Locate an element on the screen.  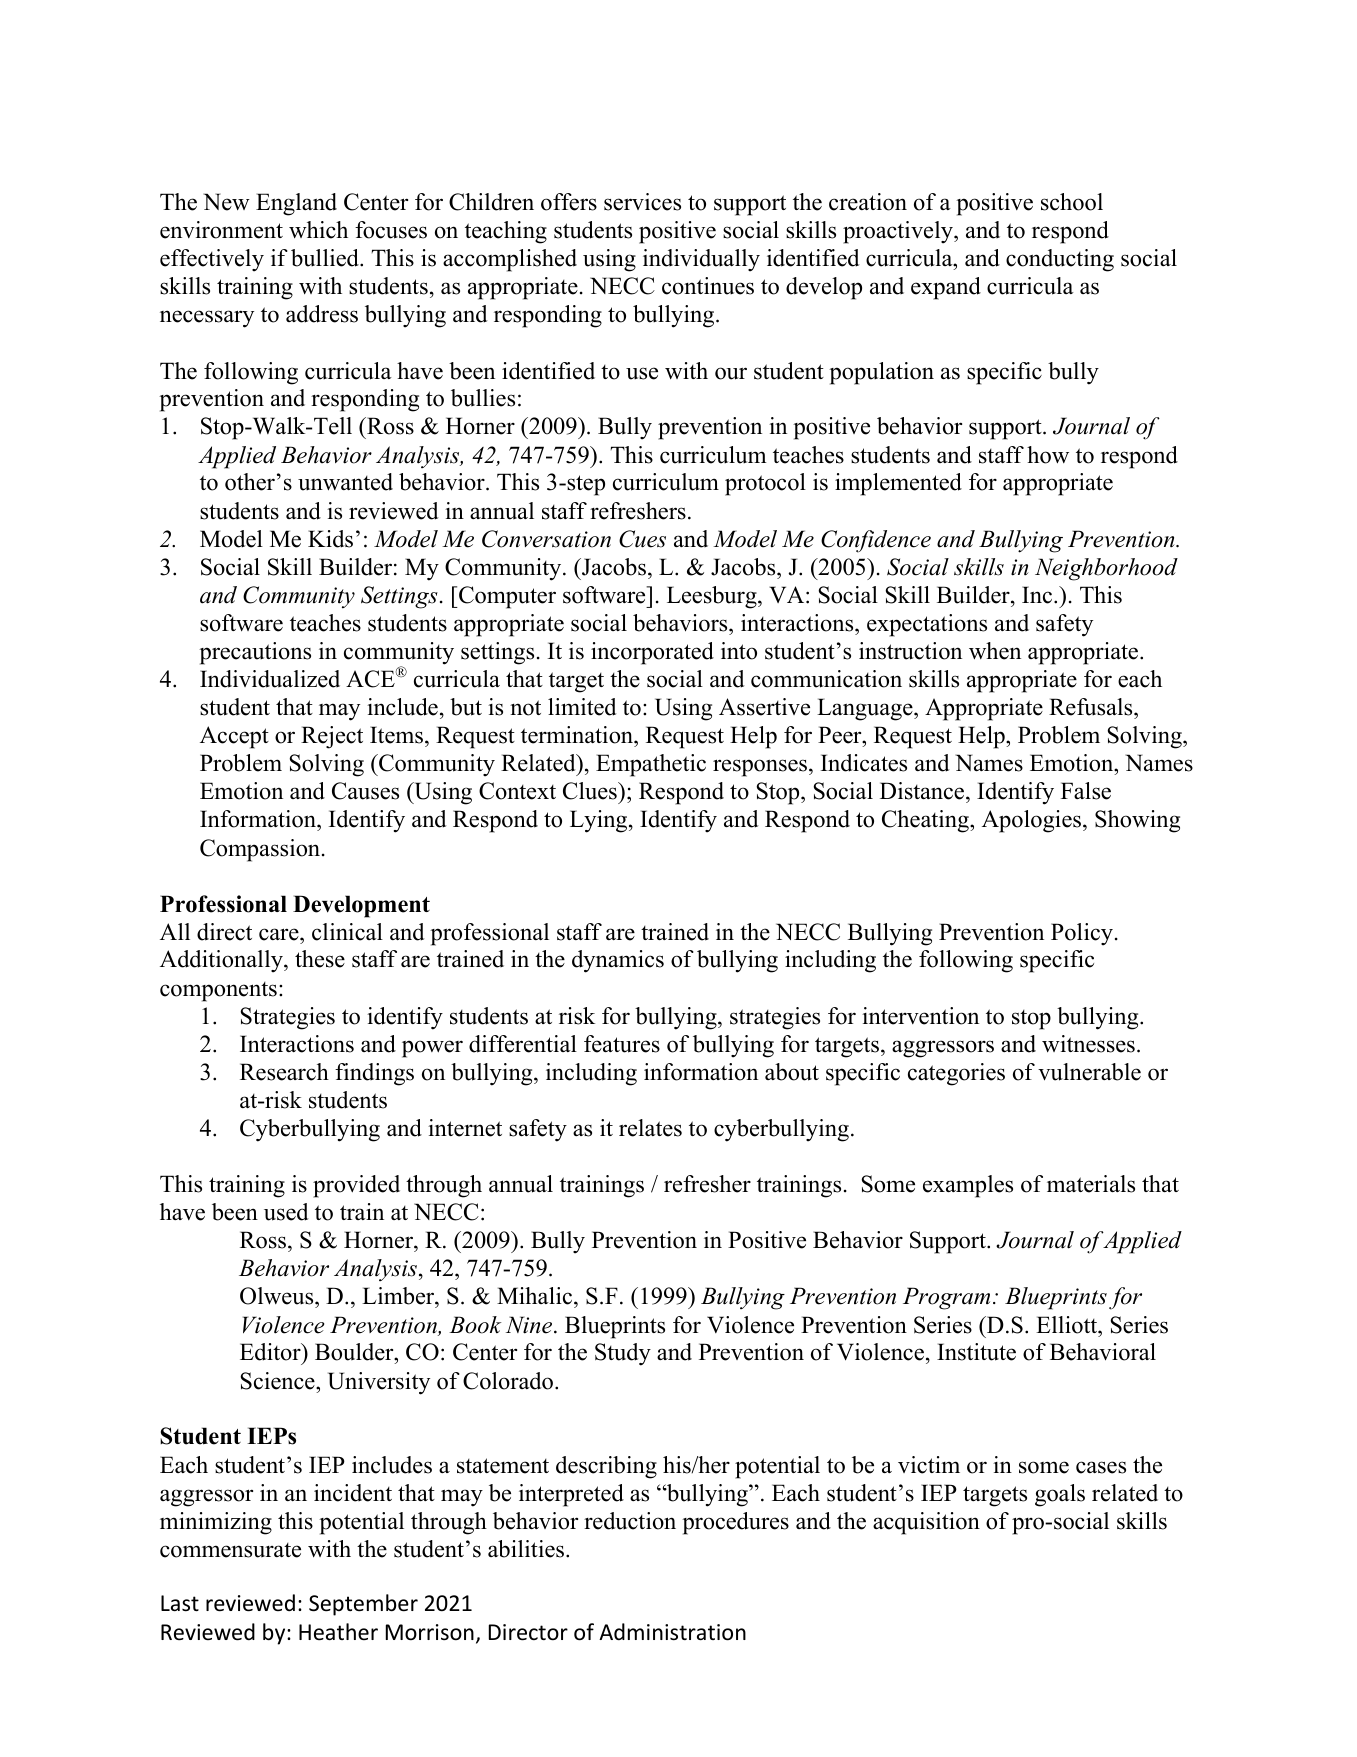
individually is located at coordinates (701, 260).
